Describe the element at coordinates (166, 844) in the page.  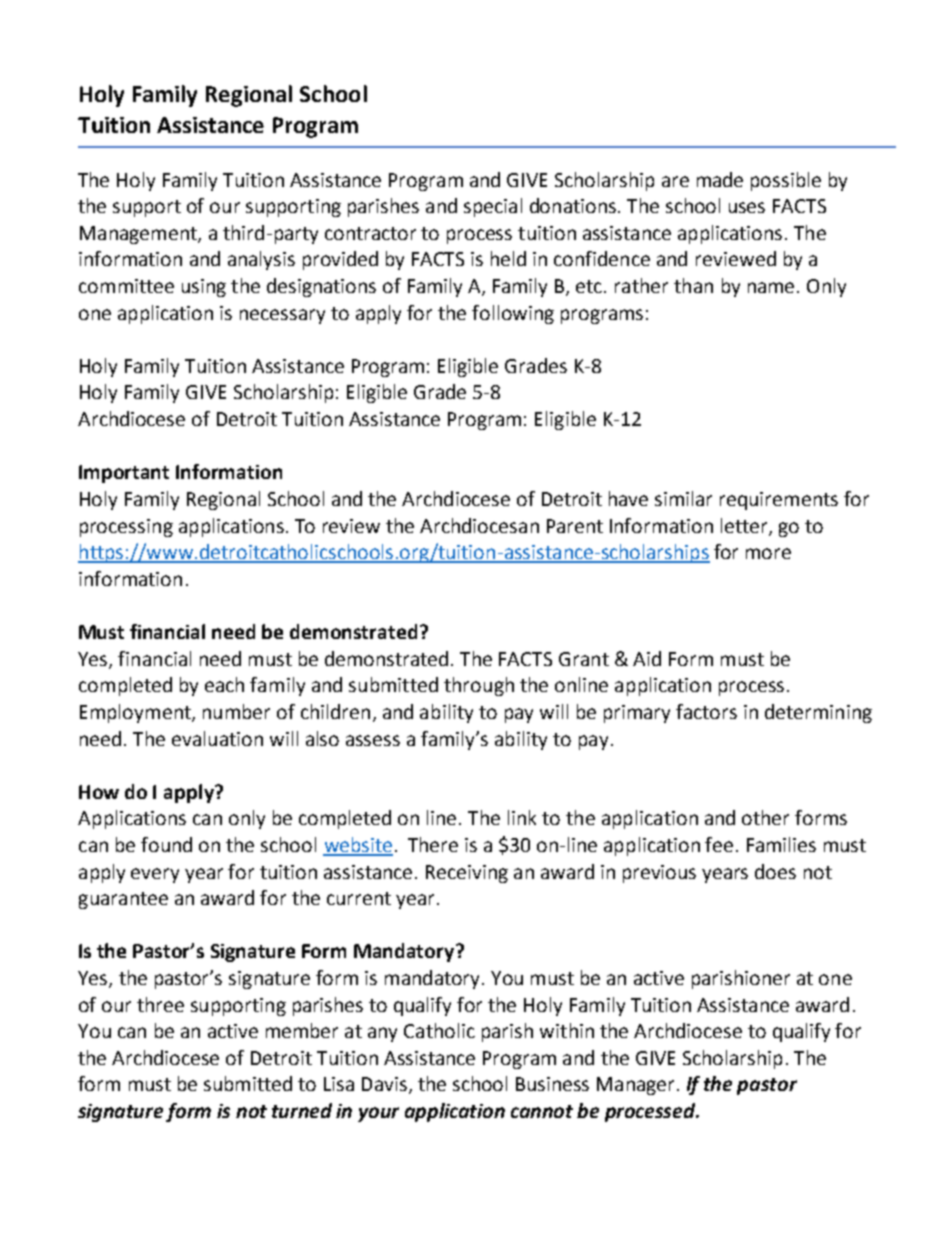
I see `found` at that location.
